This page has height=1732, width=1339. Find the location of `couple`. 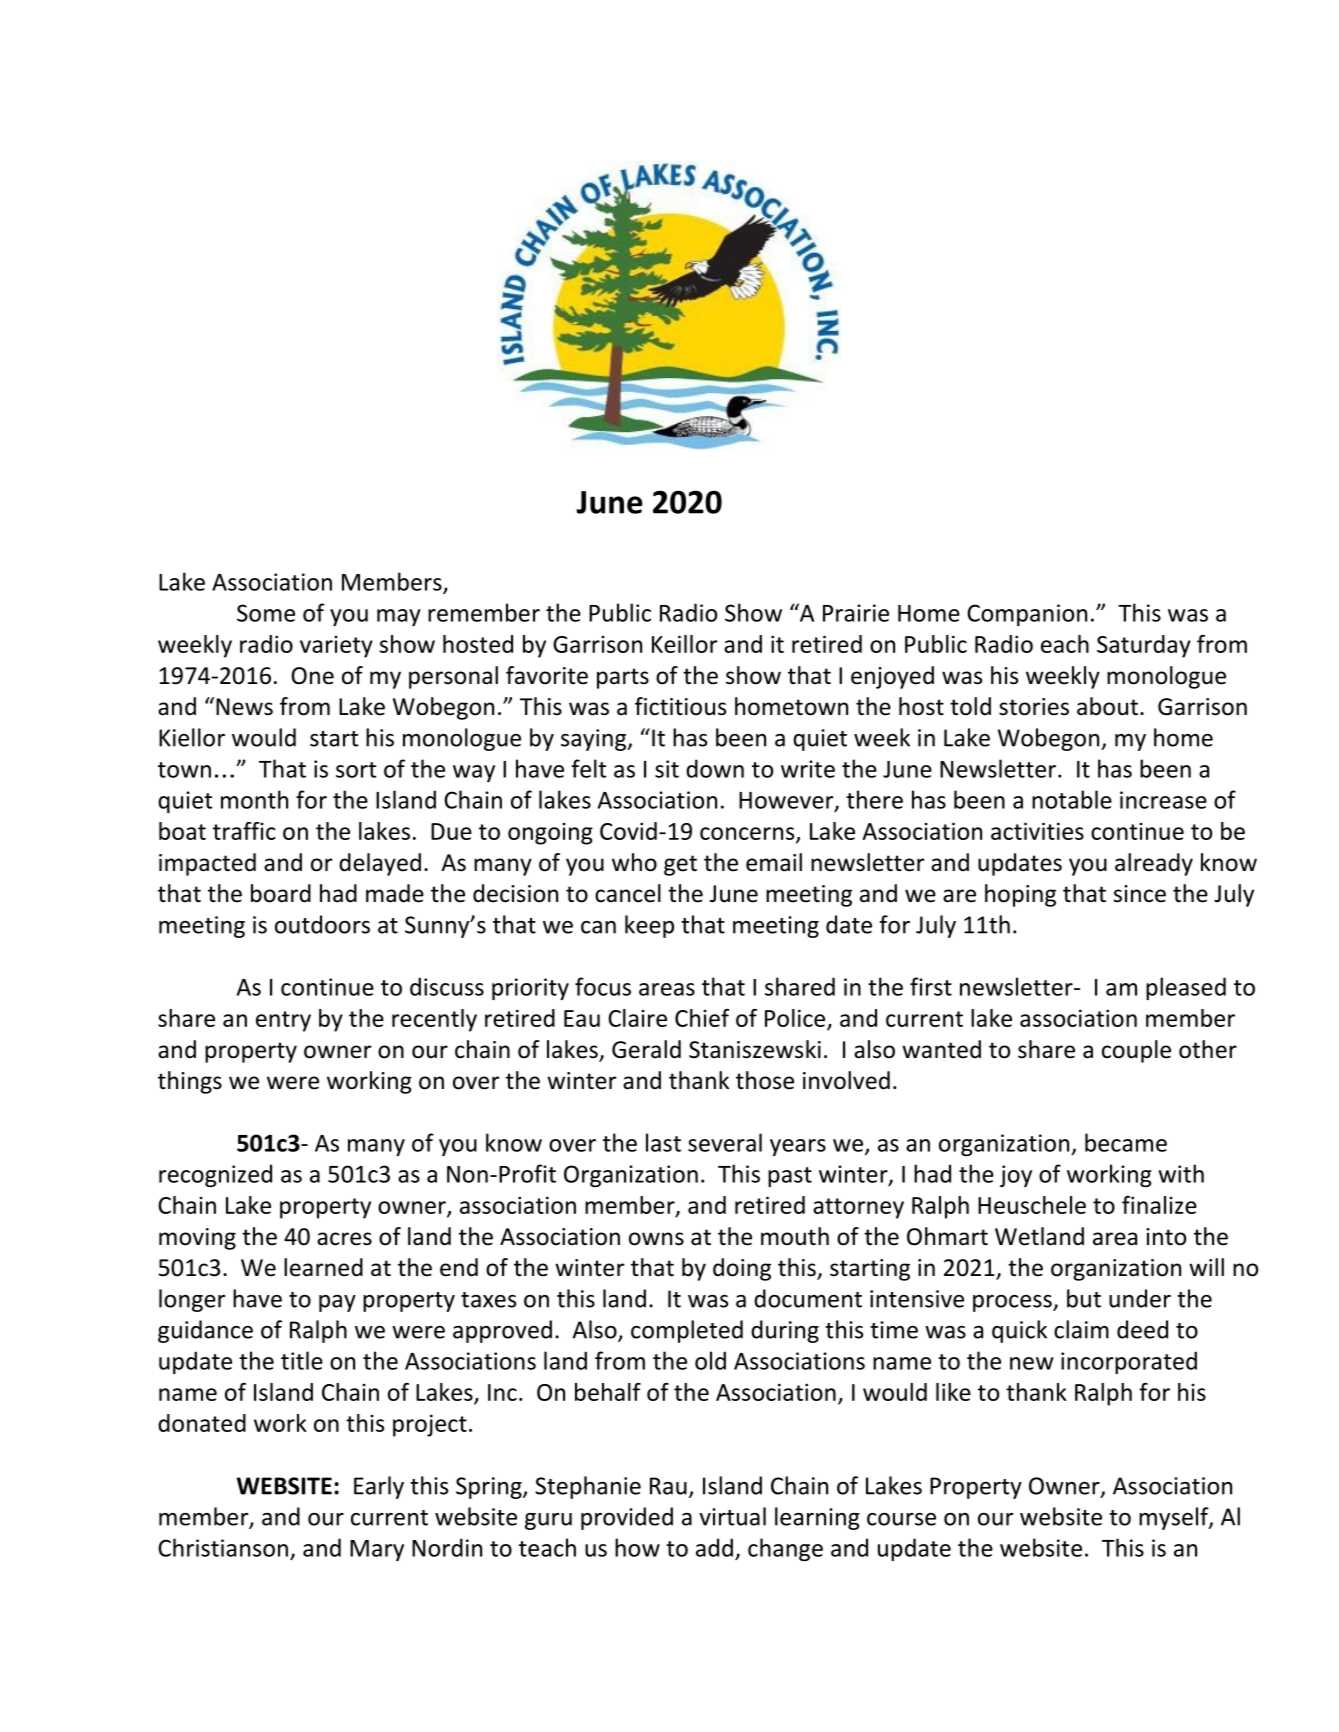

couple is located at coordinates (1136, 1051).
